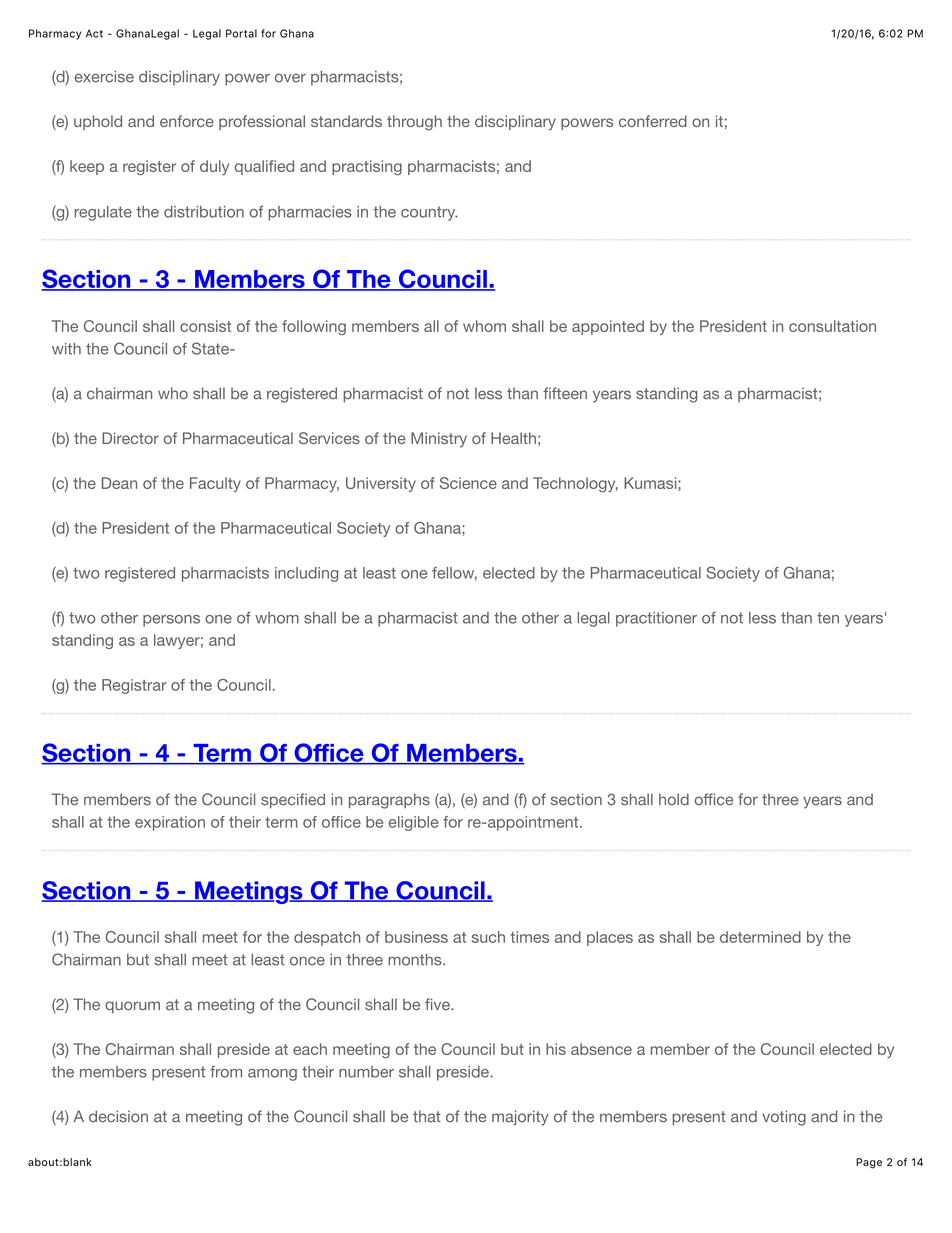 The height and width of the screenshot is (1233, 952). I want to click on through, so click(414, 123).
